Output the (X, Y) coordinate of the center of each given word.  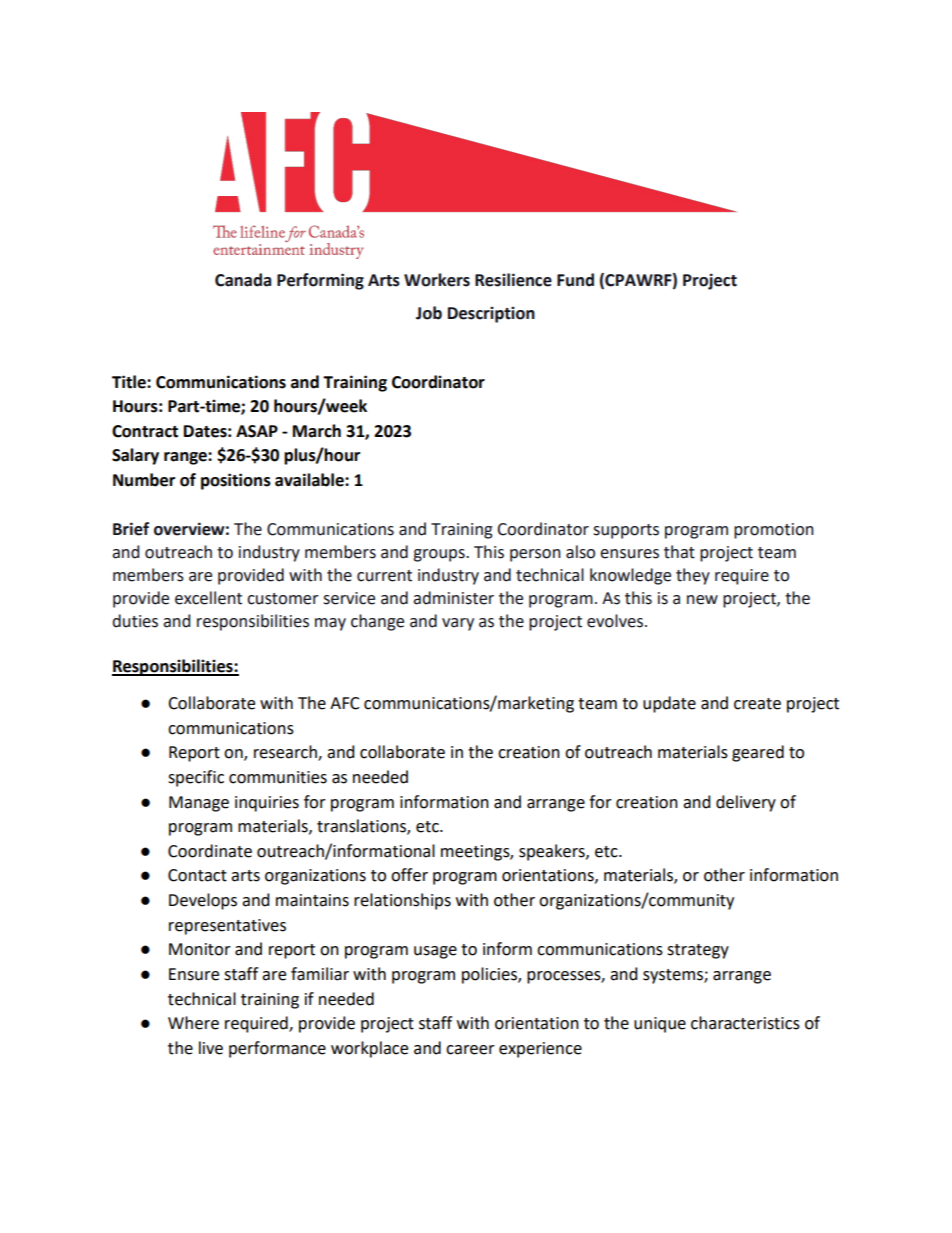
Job (429, 313)
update (669, 704)
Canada (243, 280)
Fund (575, 280)
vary (458, 624)
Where (193, 1023)
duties (135, 621)
